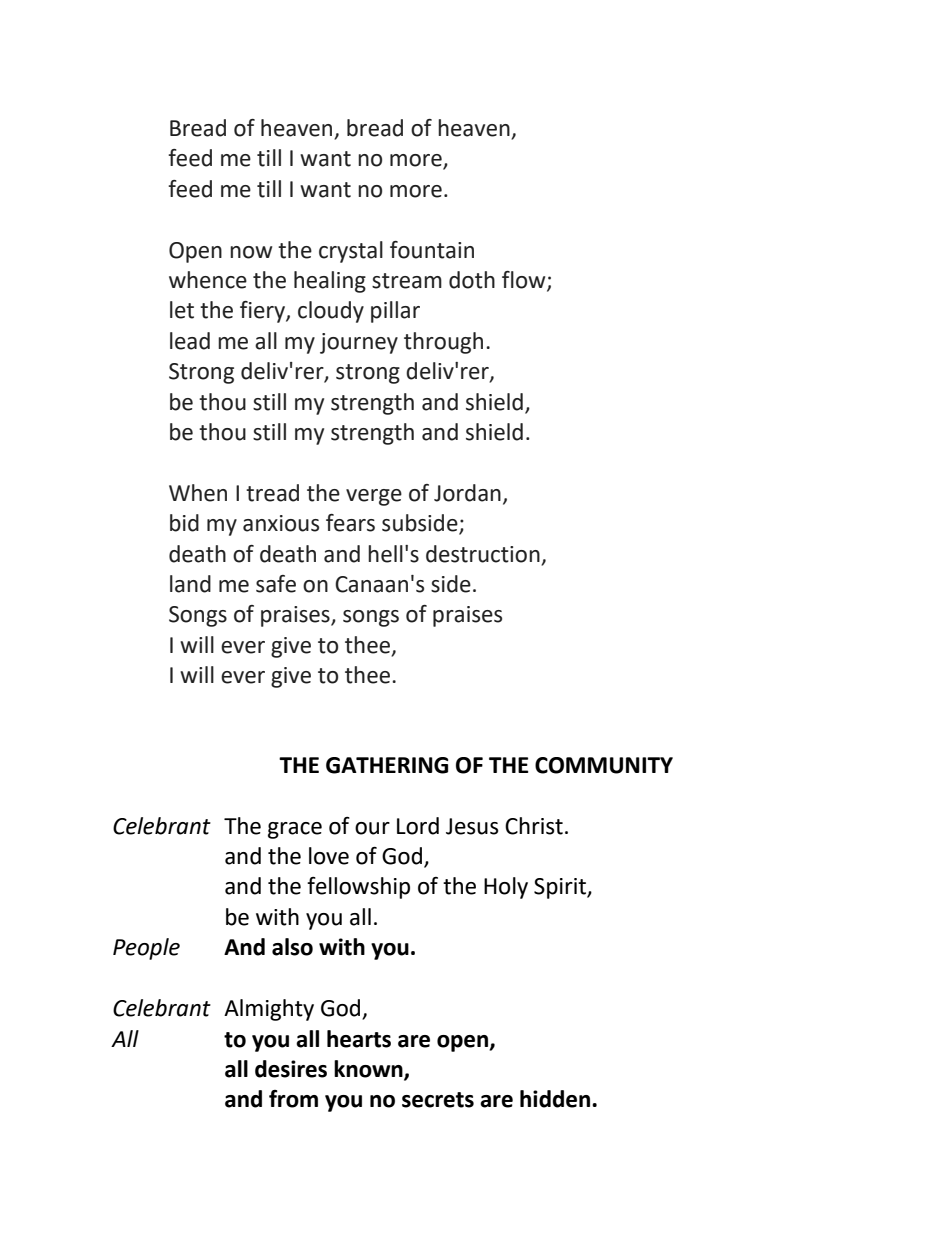 Image resolution: width=952 pixels, height=1233 pixels. I want to click on known, so click(369, 1070).
